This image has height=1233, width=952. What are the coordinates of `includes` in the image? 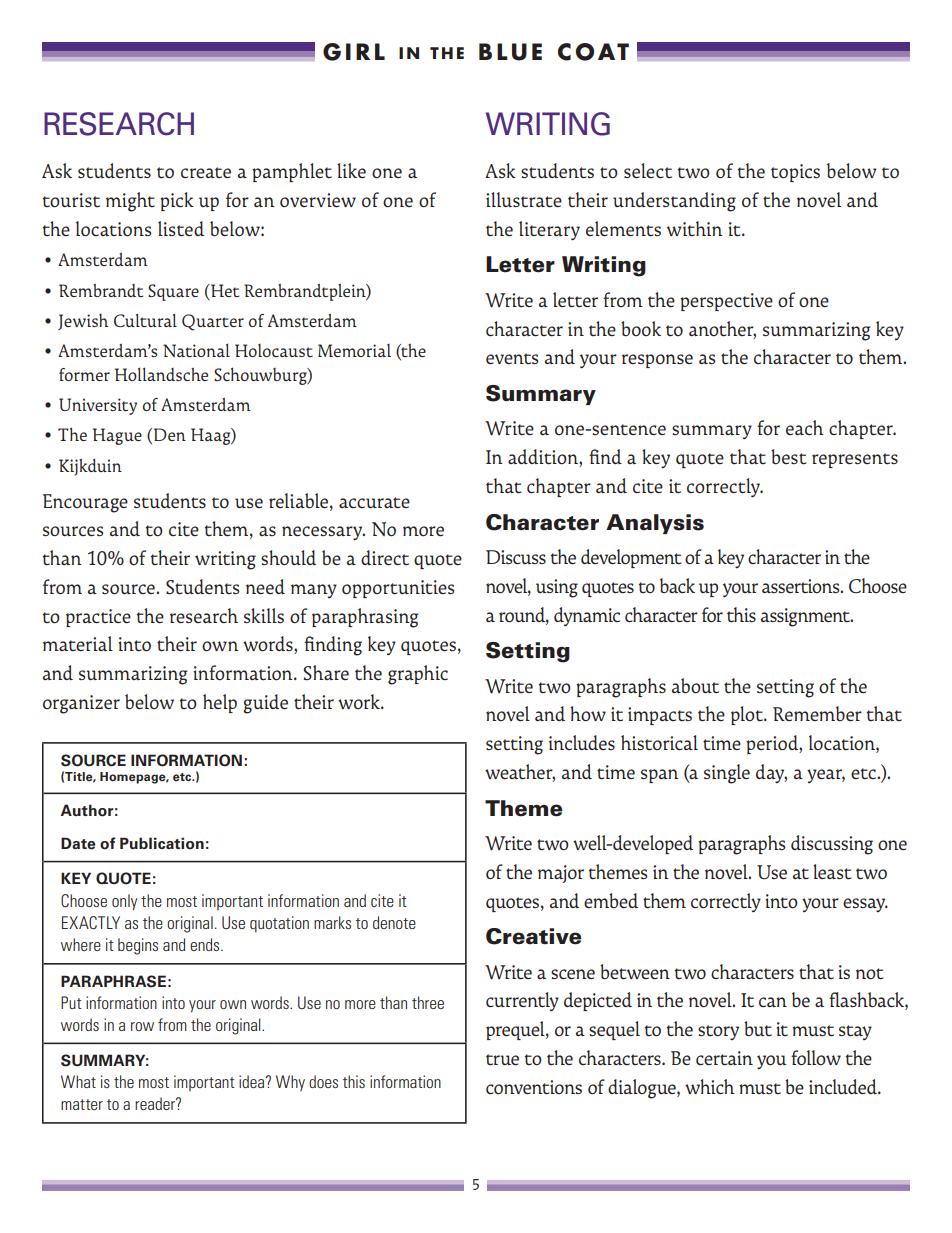 It's located at (582, 742).
